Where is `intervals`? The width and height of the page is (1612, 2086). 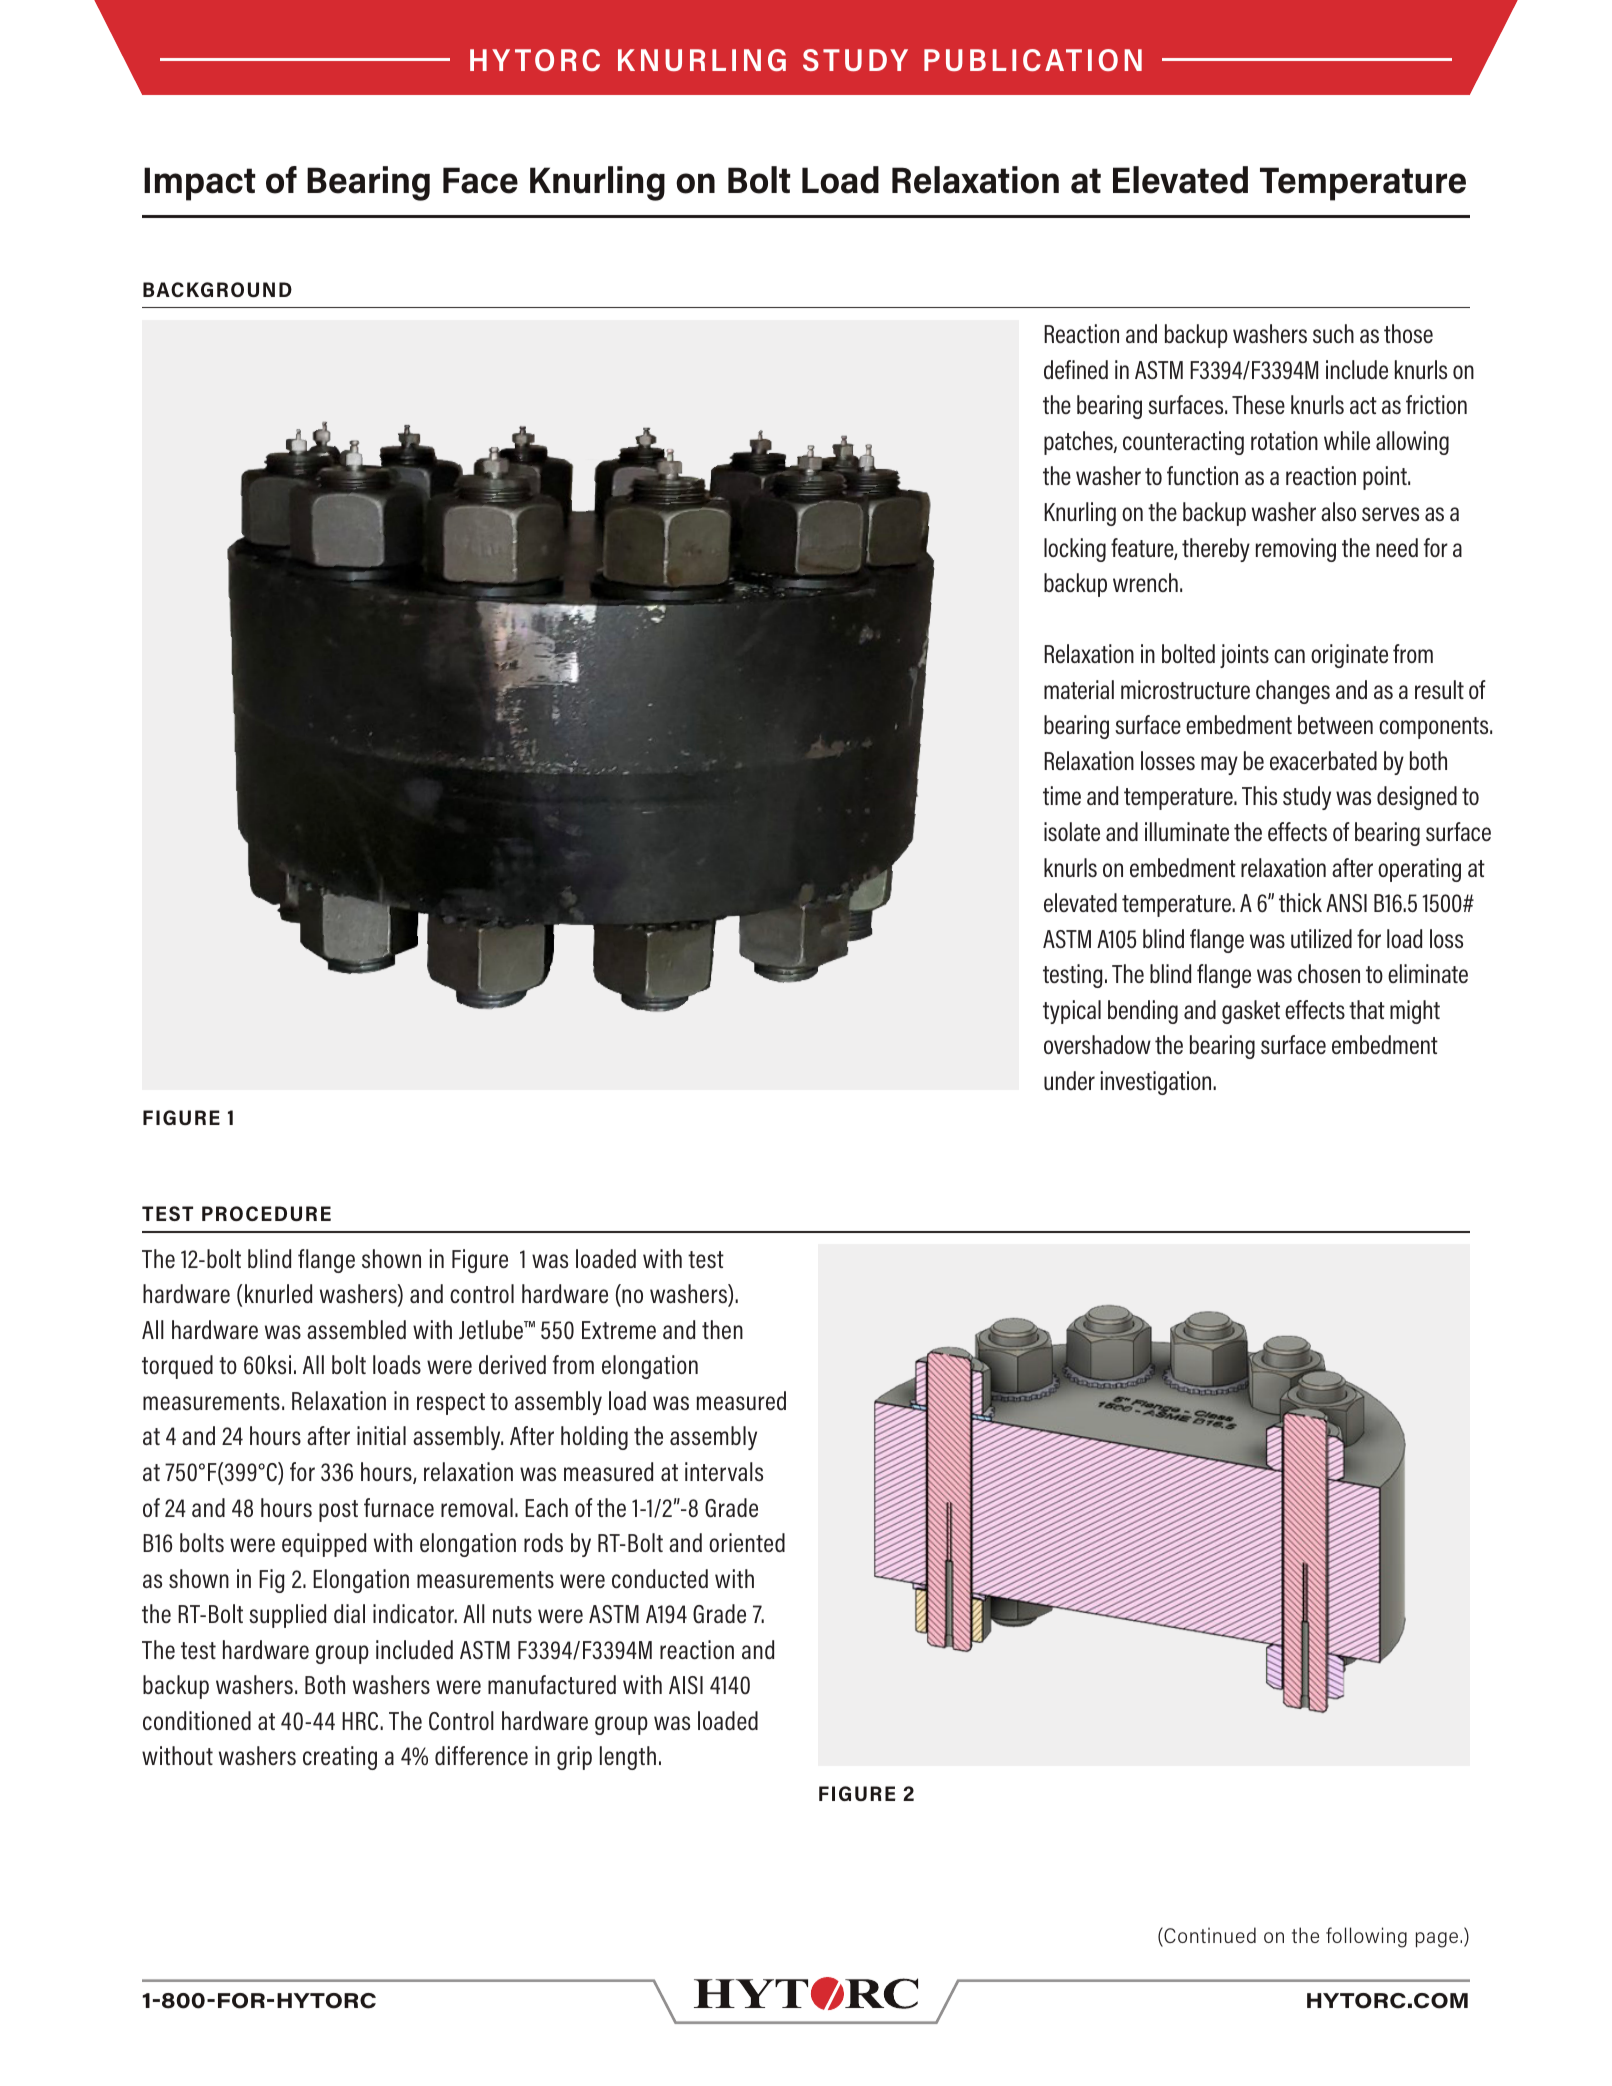 intervals is located at coordinates (724, 1471).
